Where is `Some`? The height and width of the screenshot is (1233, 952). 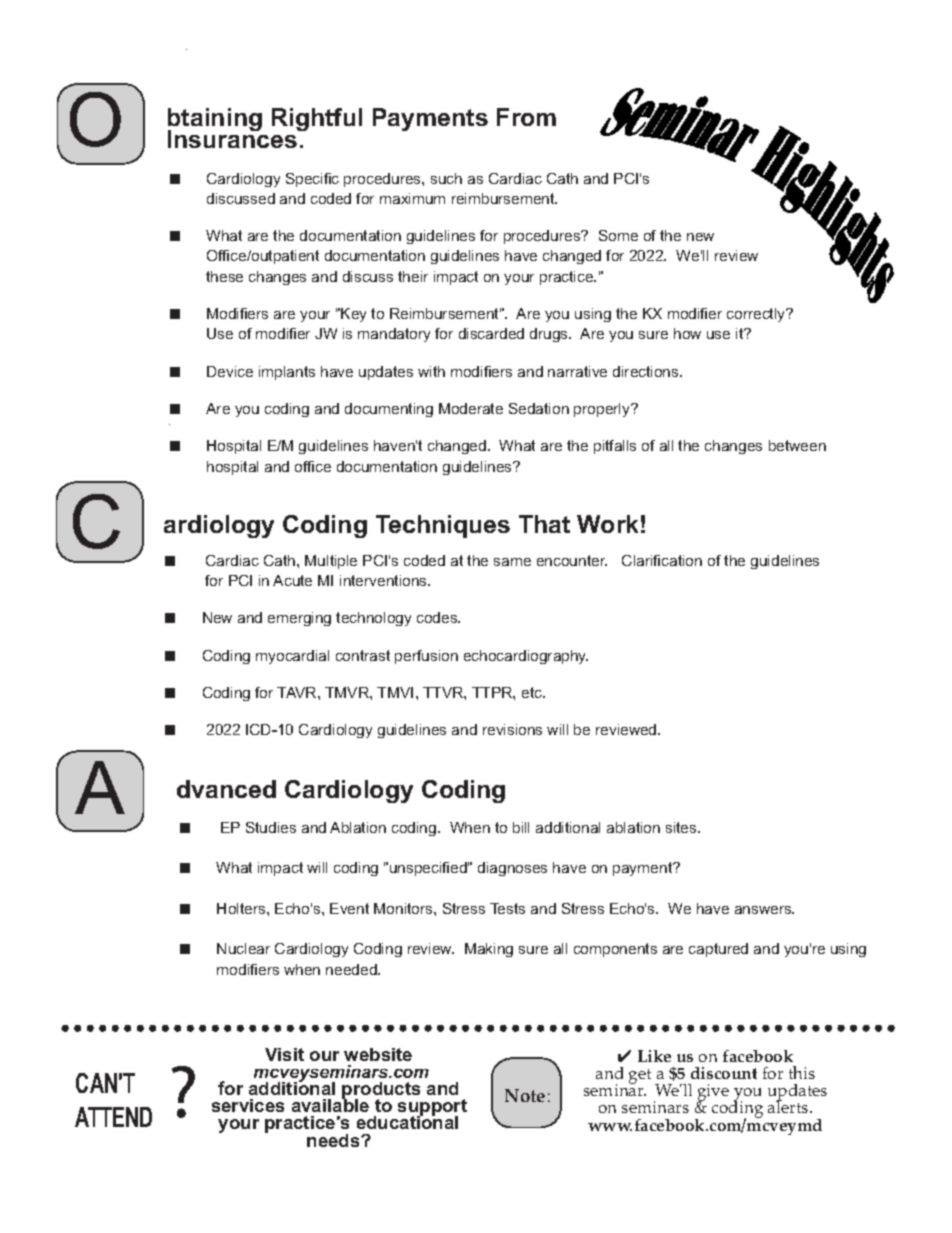
Some is located at coordinates (618, 235).
